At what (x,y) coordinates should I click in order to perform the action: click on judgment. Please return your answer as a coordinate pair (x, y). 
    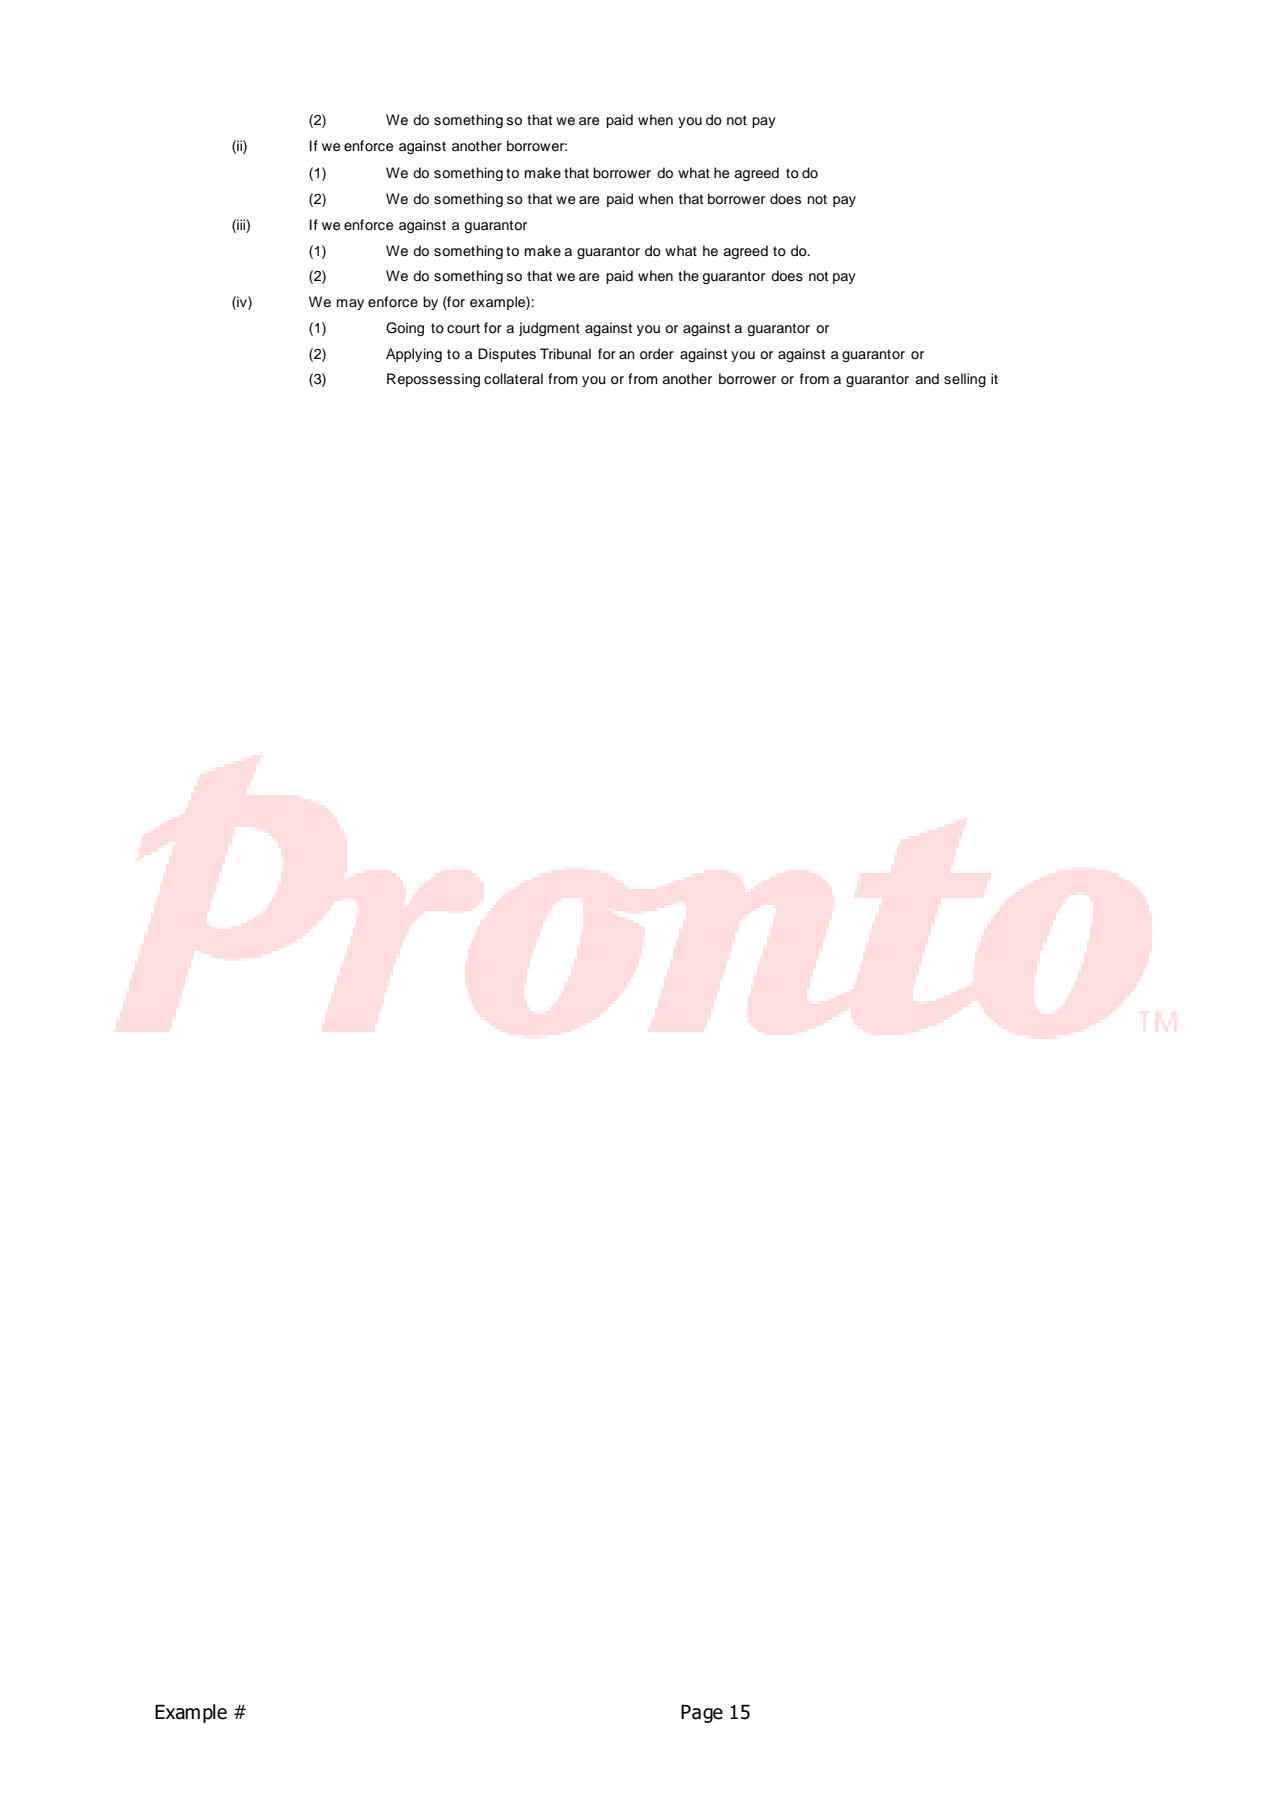
    Looking at the image, I should click on (549, 329).
